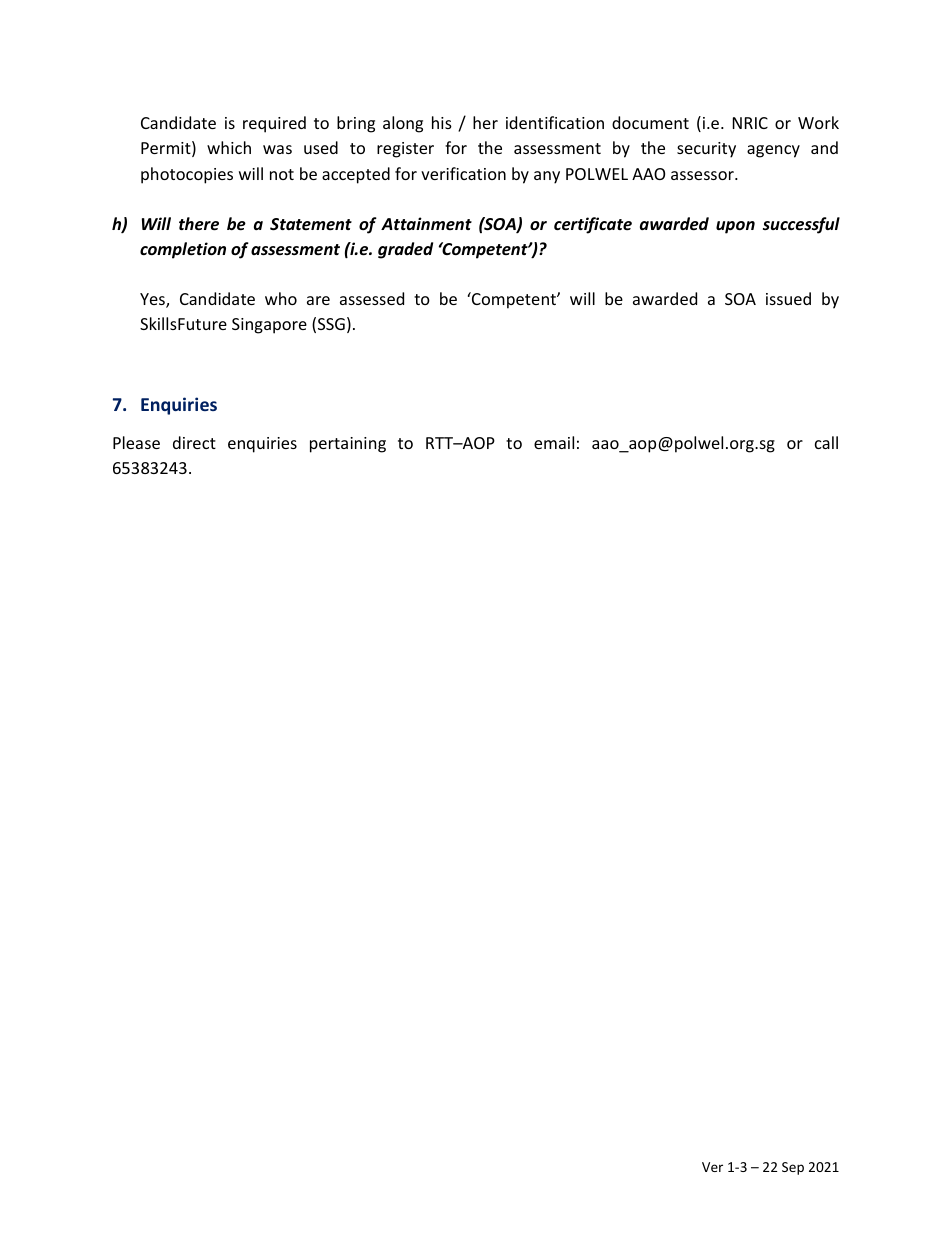  I want to click on which, so click(229, 147).
